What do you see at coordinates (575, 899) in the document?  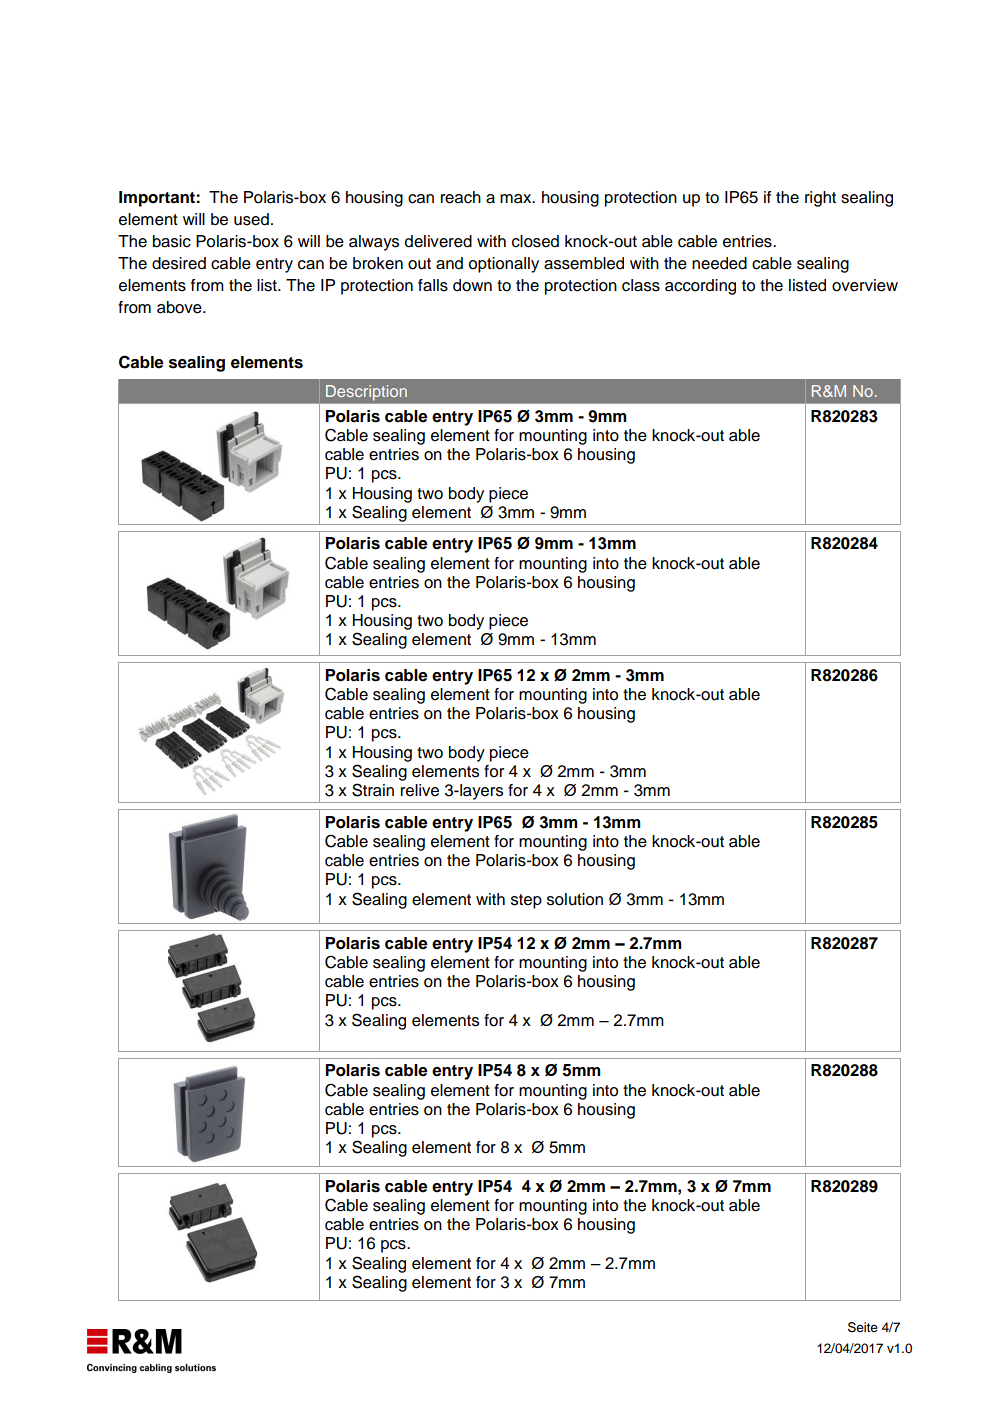 I see `solution` at bounding box center [575, 899].
